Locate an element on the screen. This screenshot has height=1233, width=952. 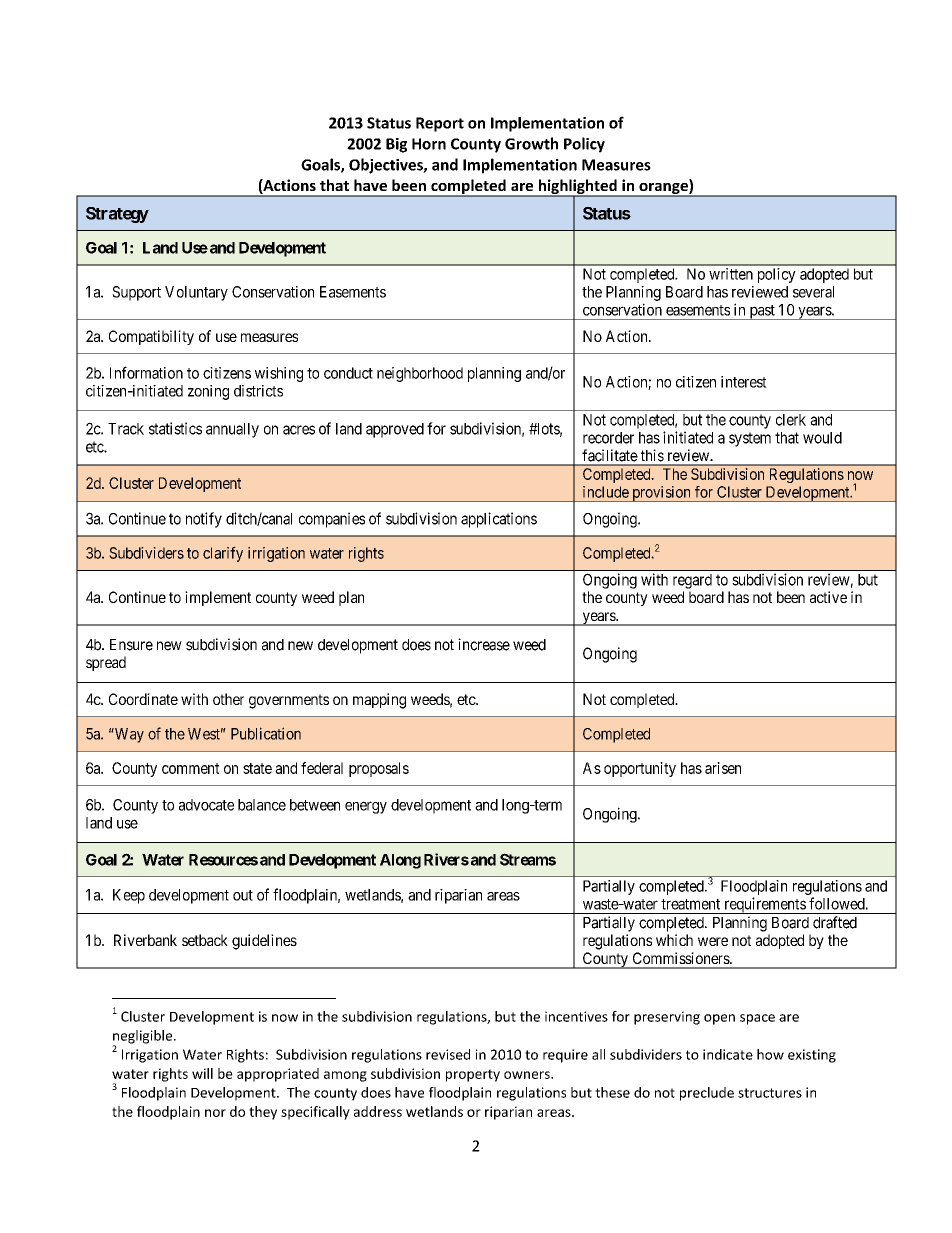
statistics is located at coordinates (175, 428).
